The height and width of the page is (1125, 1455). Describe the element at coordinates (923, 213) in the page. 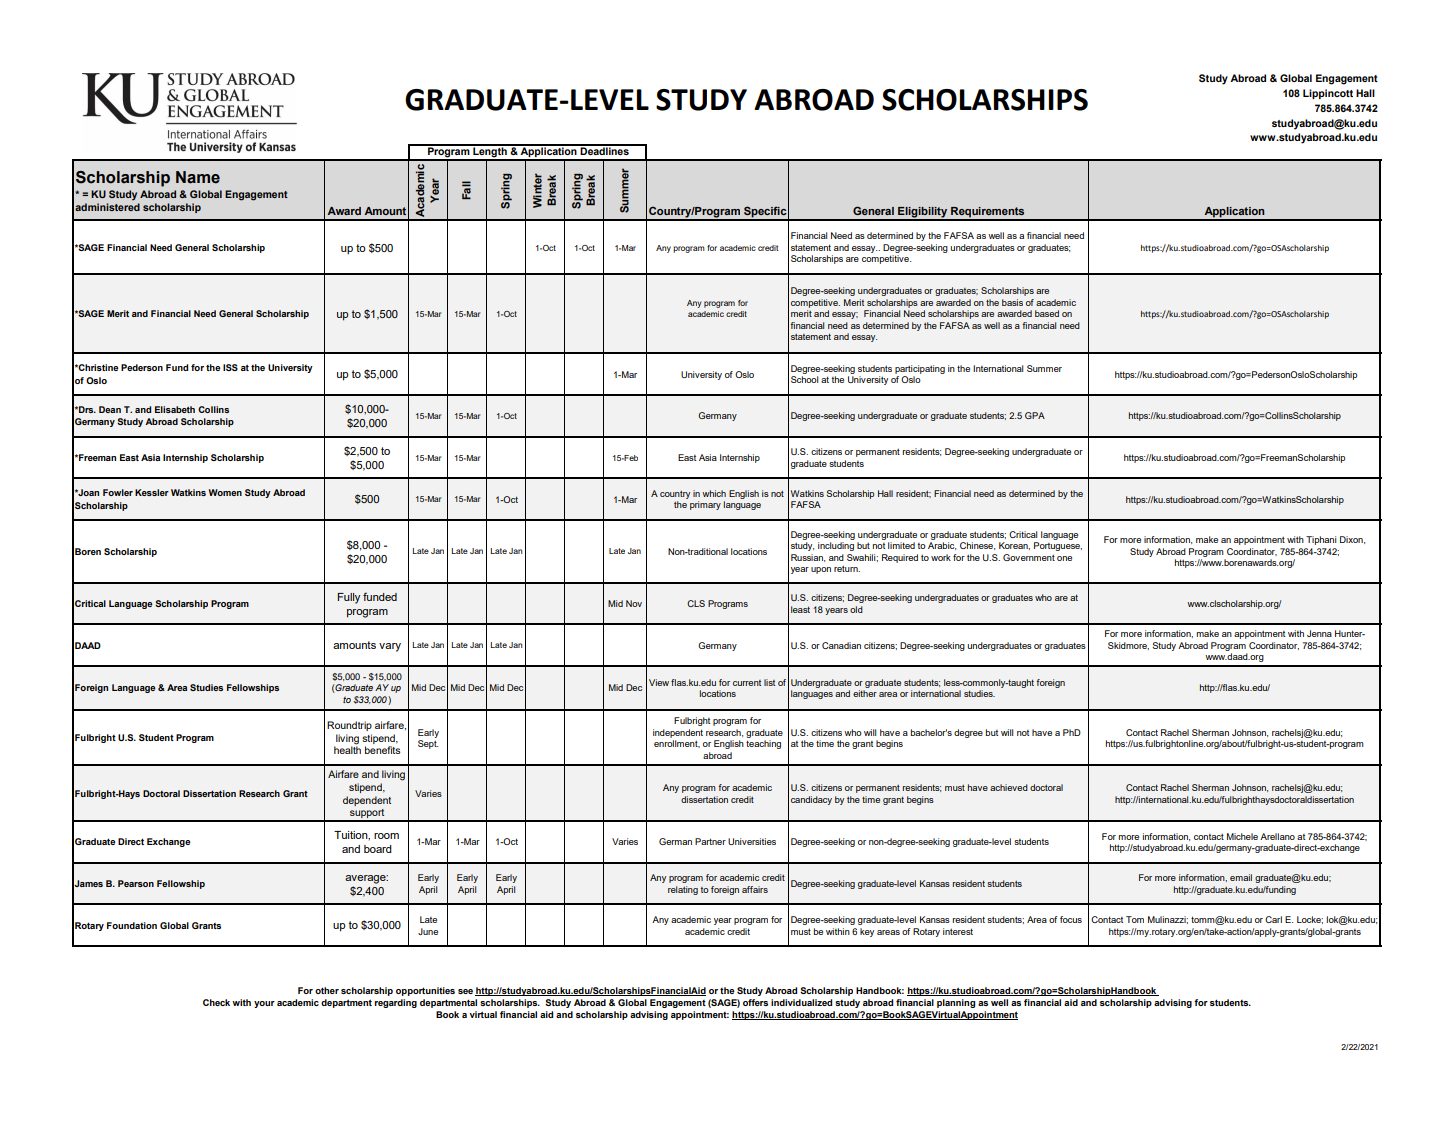

I see `Eligibility` at that location.
